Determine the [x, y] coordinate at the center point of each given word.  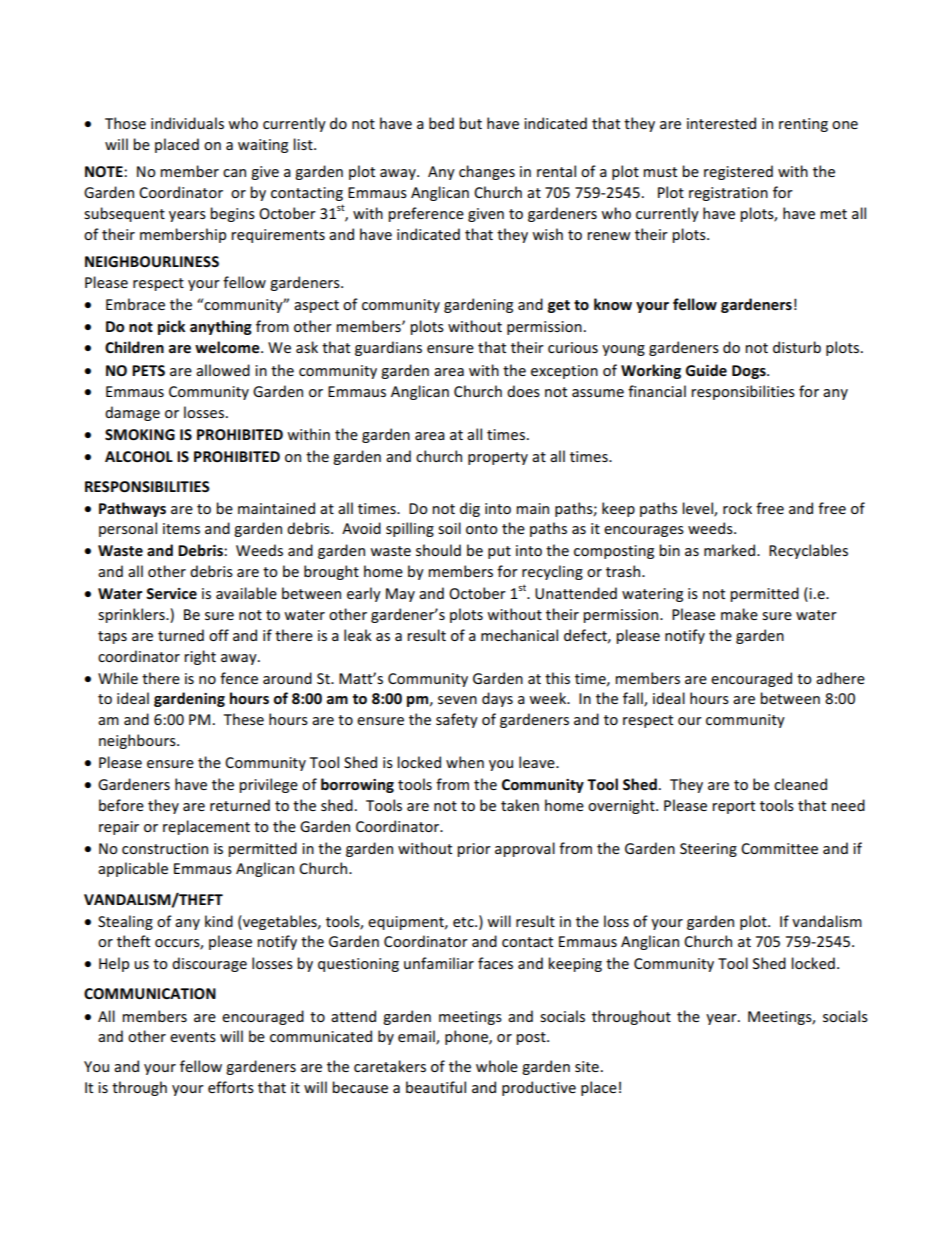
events [193, 1037]
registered [738, 172]
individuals [187, 123]
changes [487, 172]
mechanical [519, 635]
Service [171, 593]
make [739, 614]
